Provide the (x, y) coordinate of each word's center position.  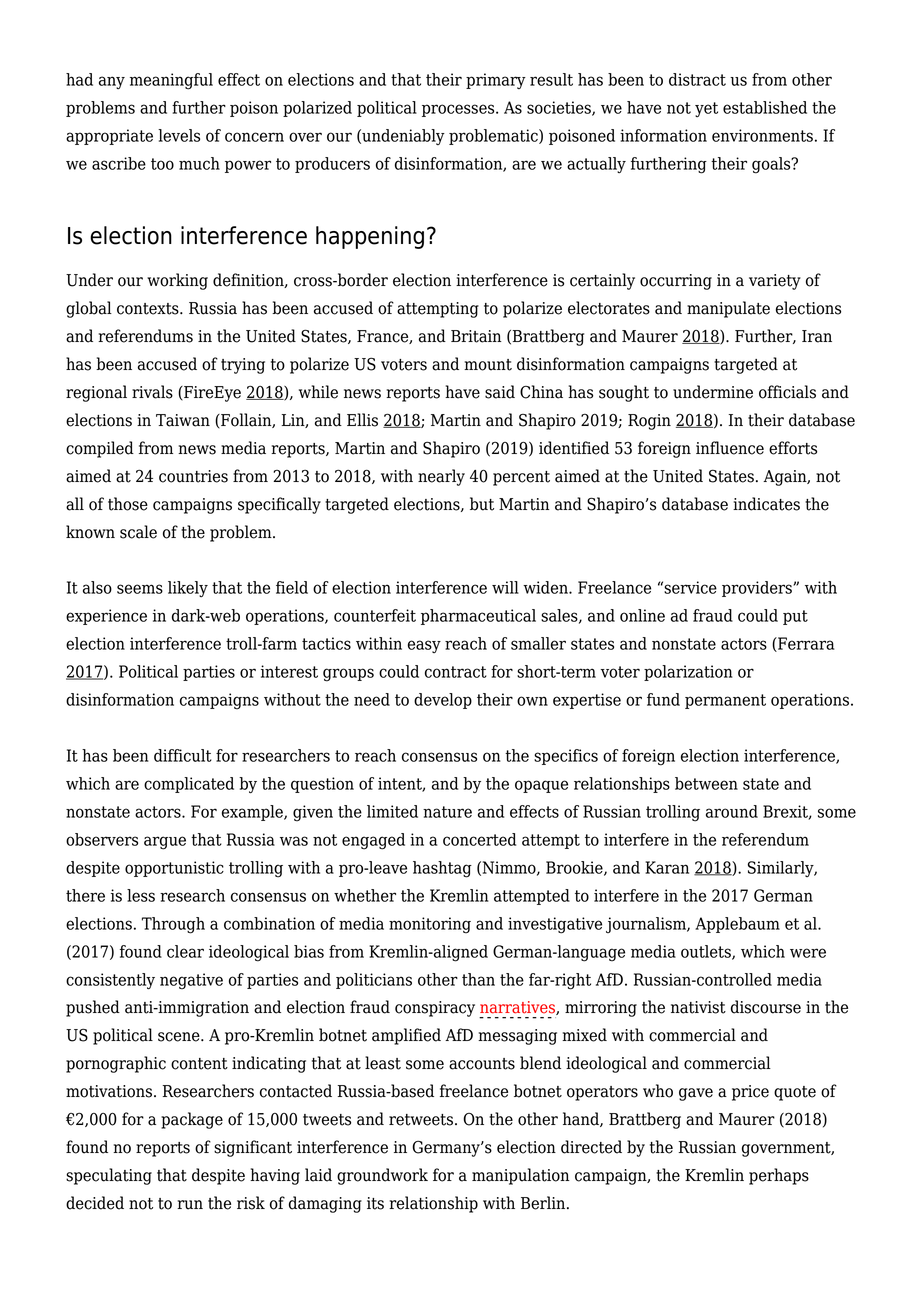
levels (179, 135)
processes (459, 110)
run (190, 1205)
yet (706, 109)
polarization (688, 673)
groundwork (382, 1176)
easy (424, 646)
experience (106, 617)
